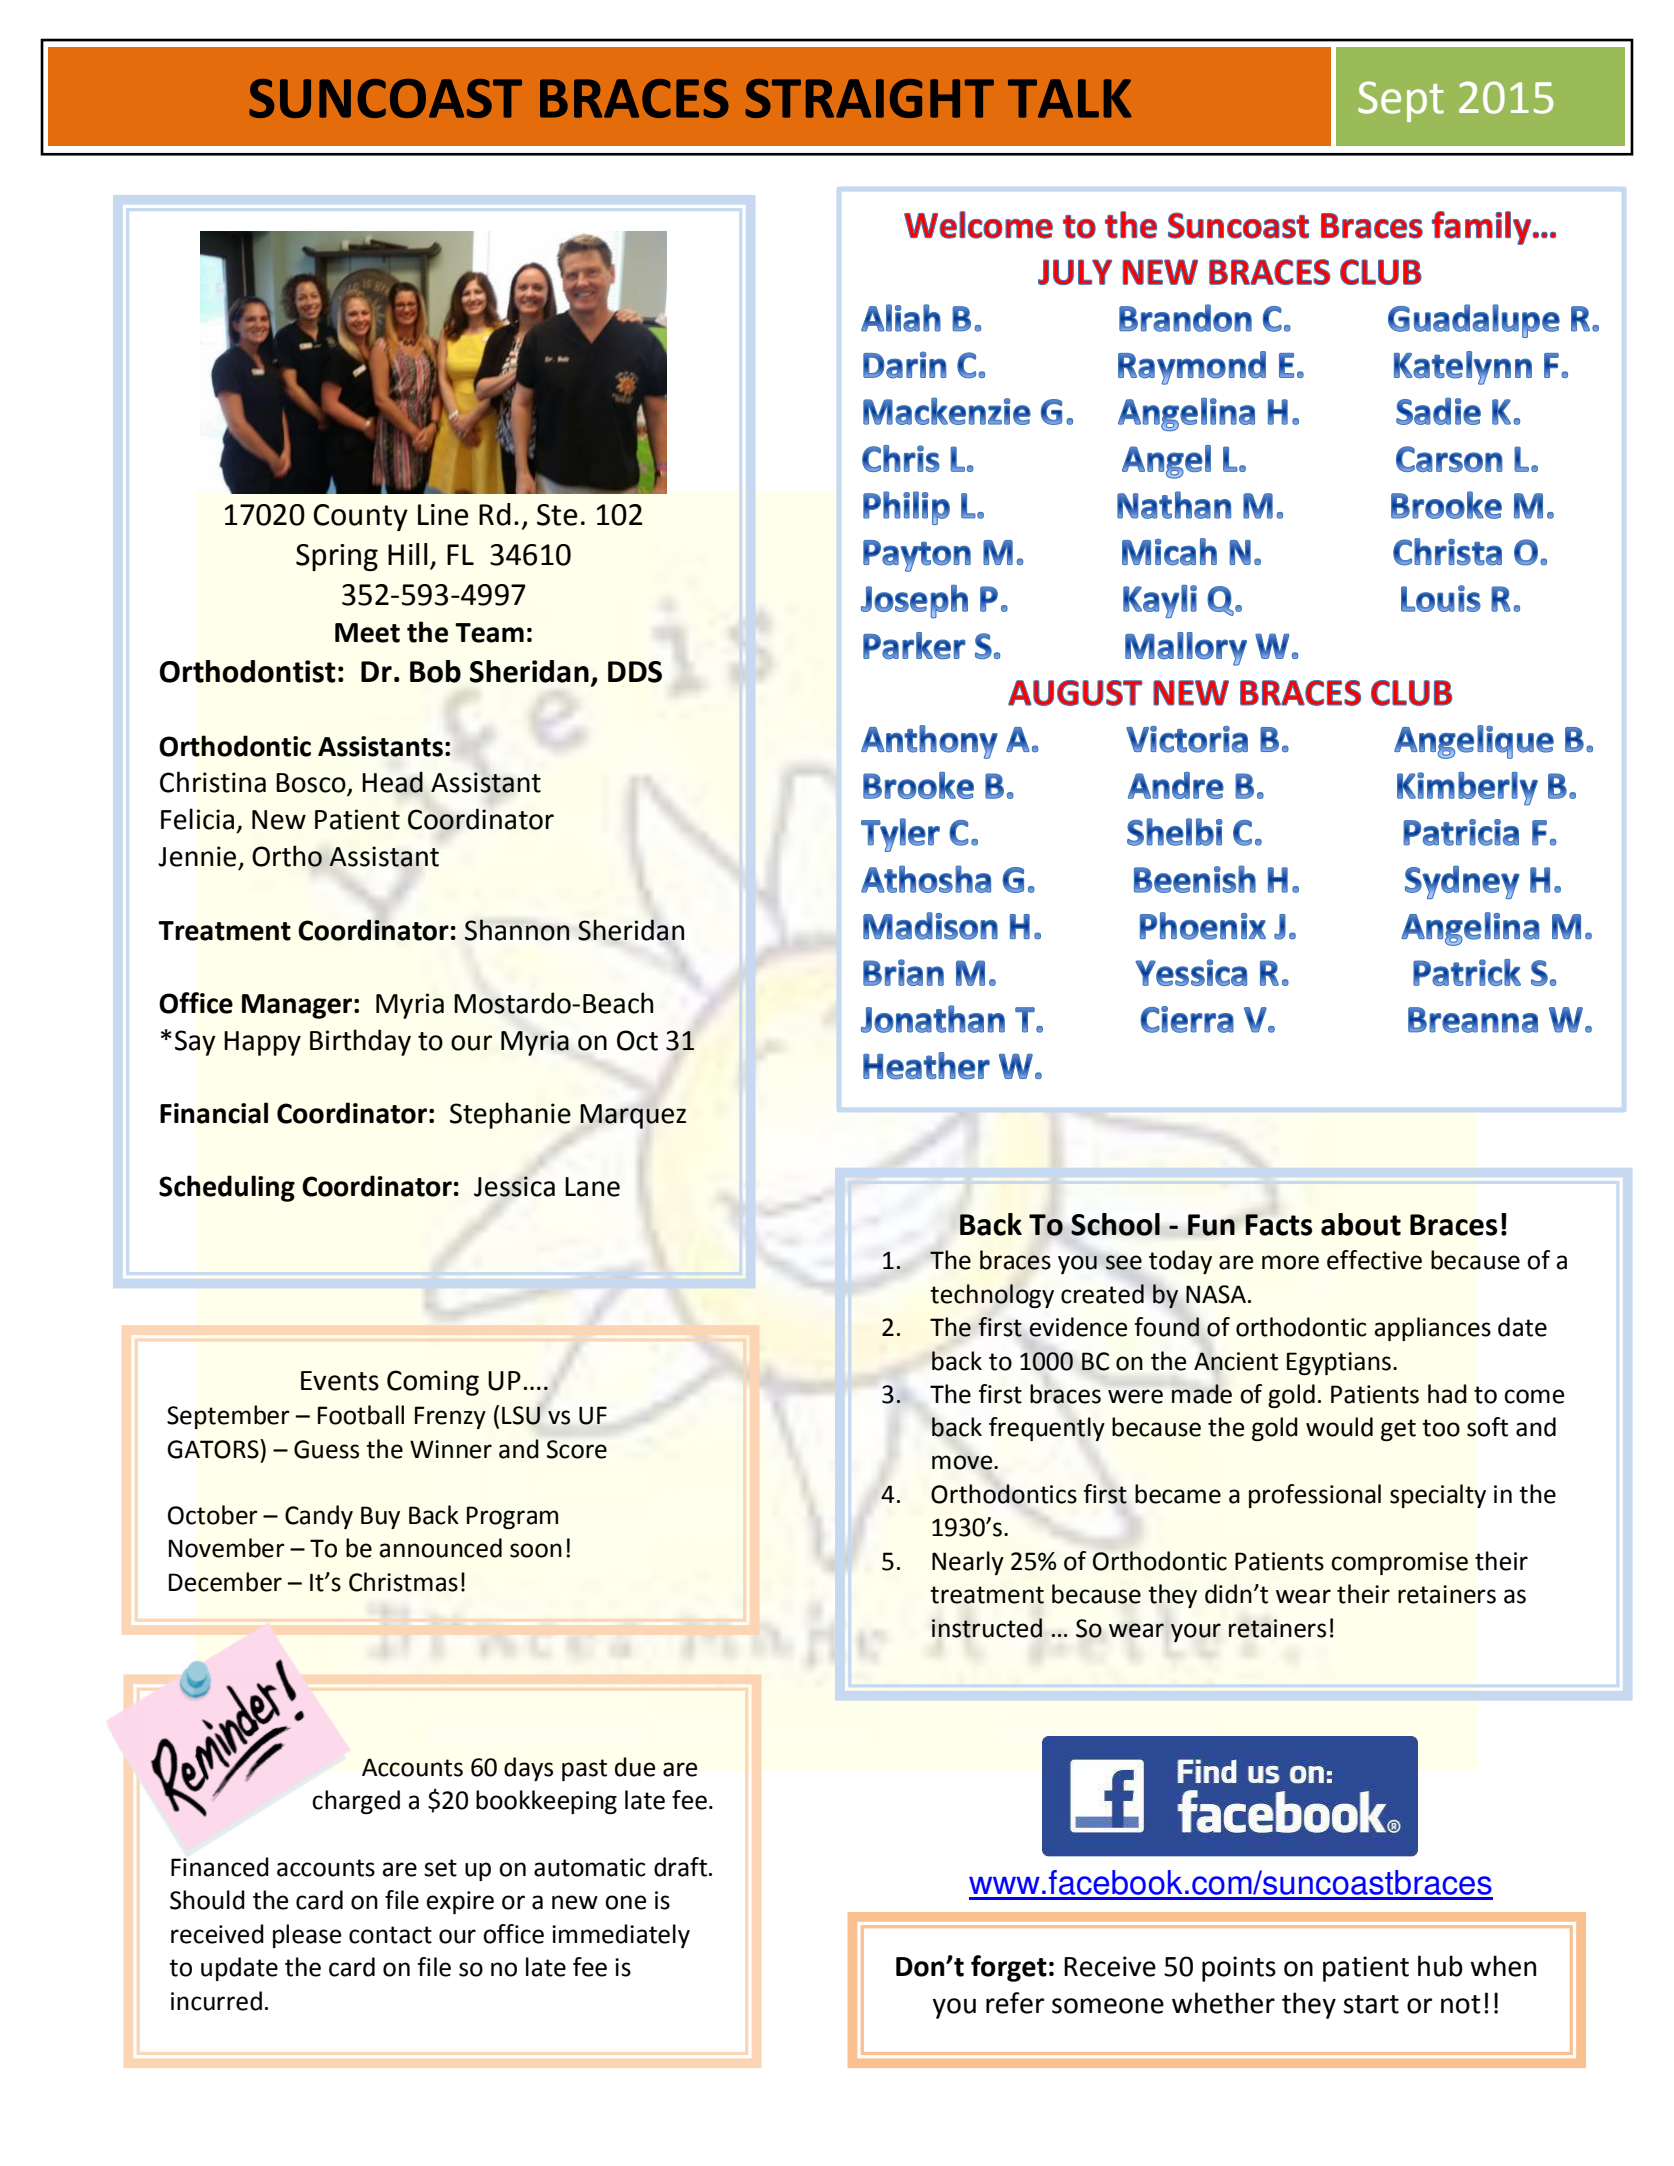 The image size is (1674, 2166). I want to click on forget, so click(1009, 1968).
